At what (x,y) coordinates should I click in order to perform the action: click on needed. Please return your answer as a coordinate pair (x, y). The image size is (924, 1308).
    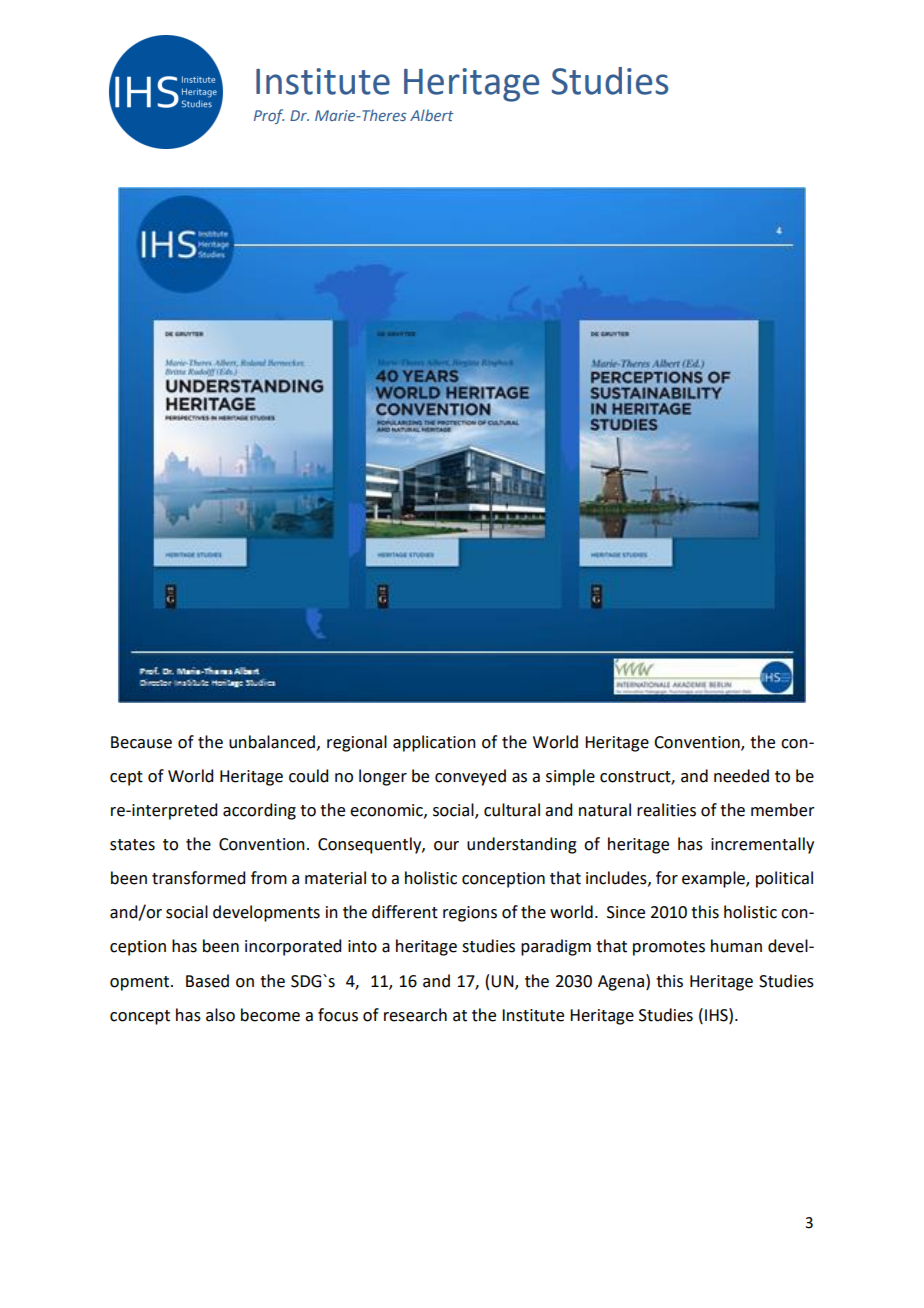
    Looking at the image, I should click on (741, 776).
